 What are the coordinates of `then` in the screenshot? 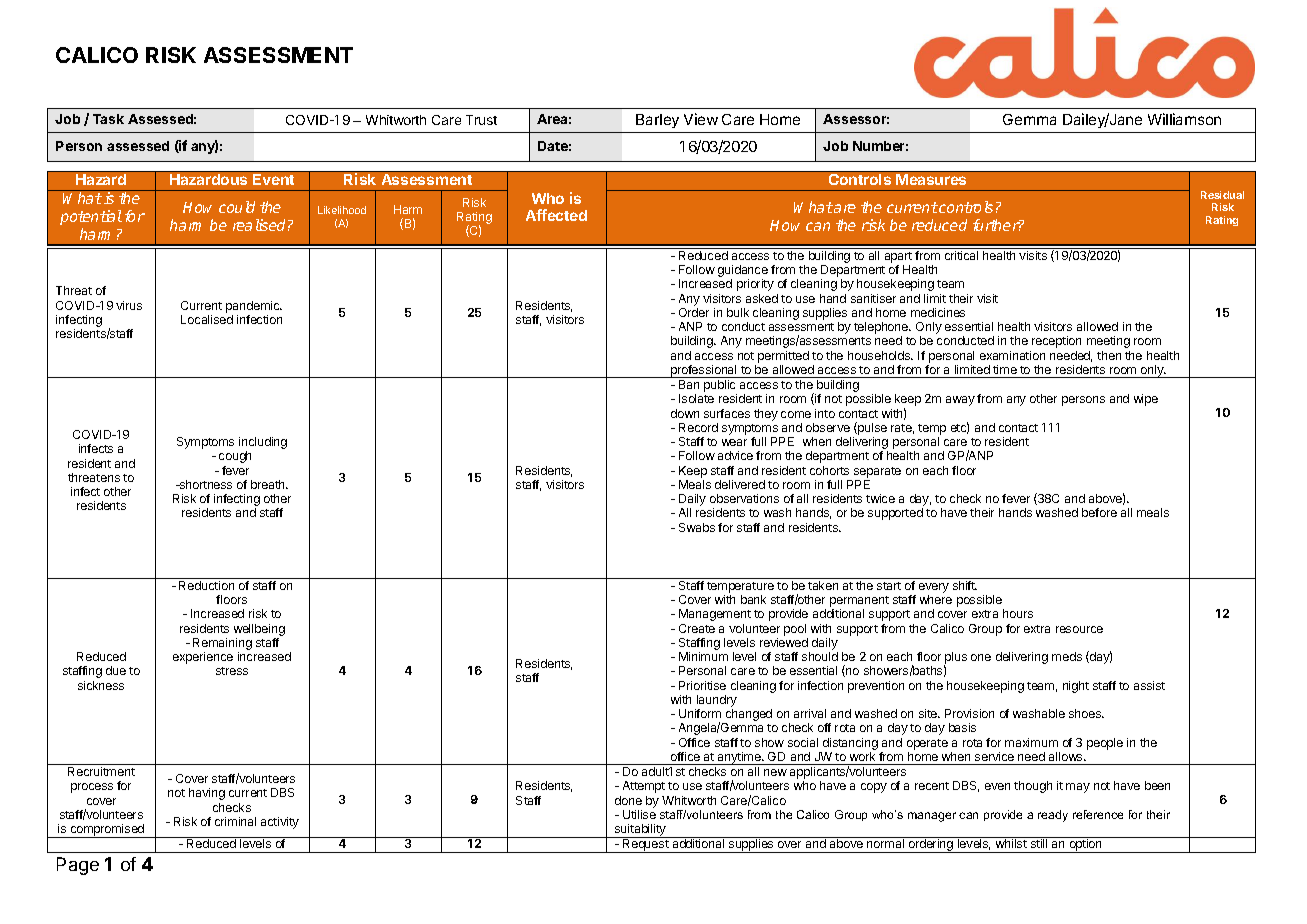 It's located at (1109, 355).
